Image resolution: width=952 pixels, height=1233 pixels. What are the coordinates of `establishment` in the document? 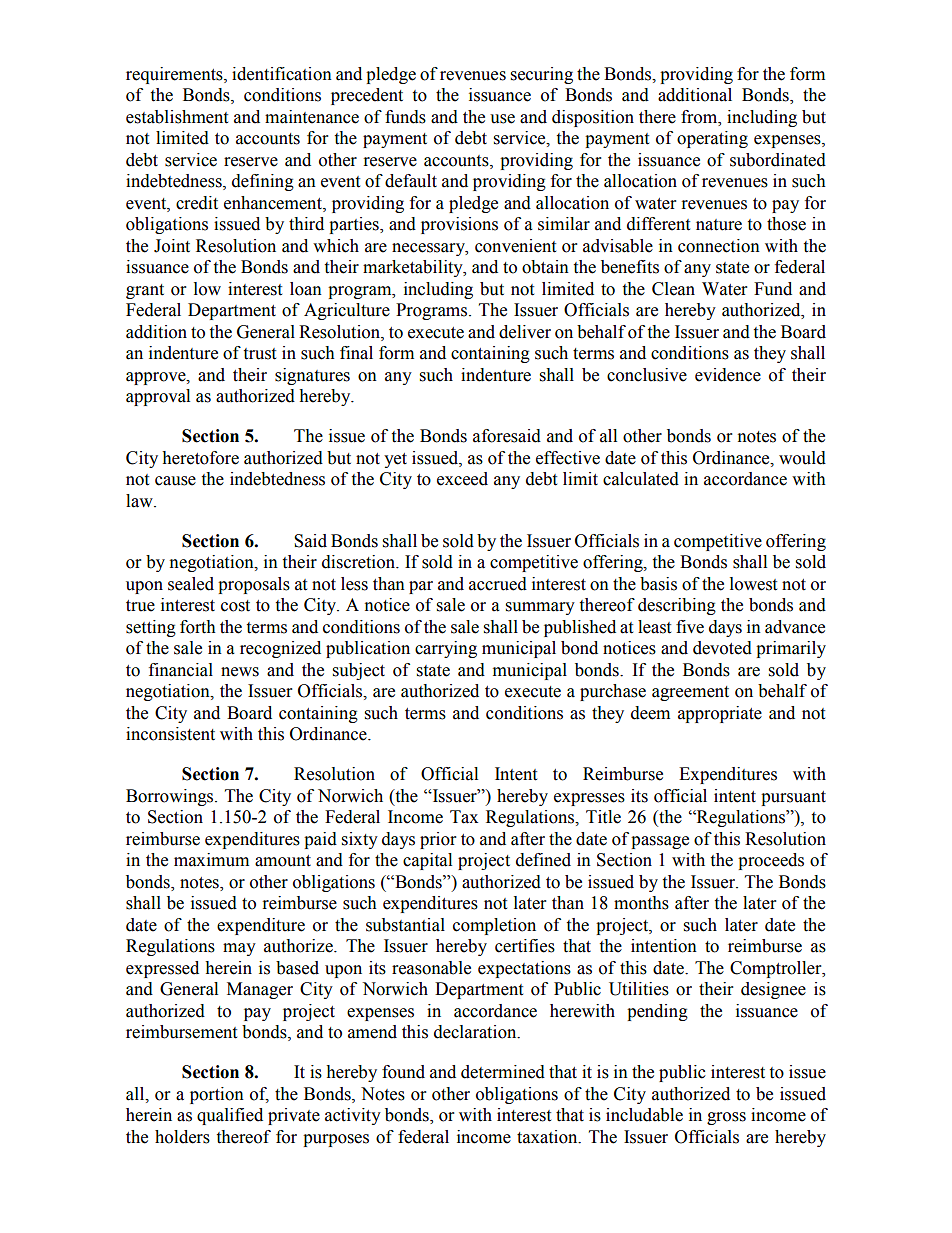 It's located at (177, 117).
